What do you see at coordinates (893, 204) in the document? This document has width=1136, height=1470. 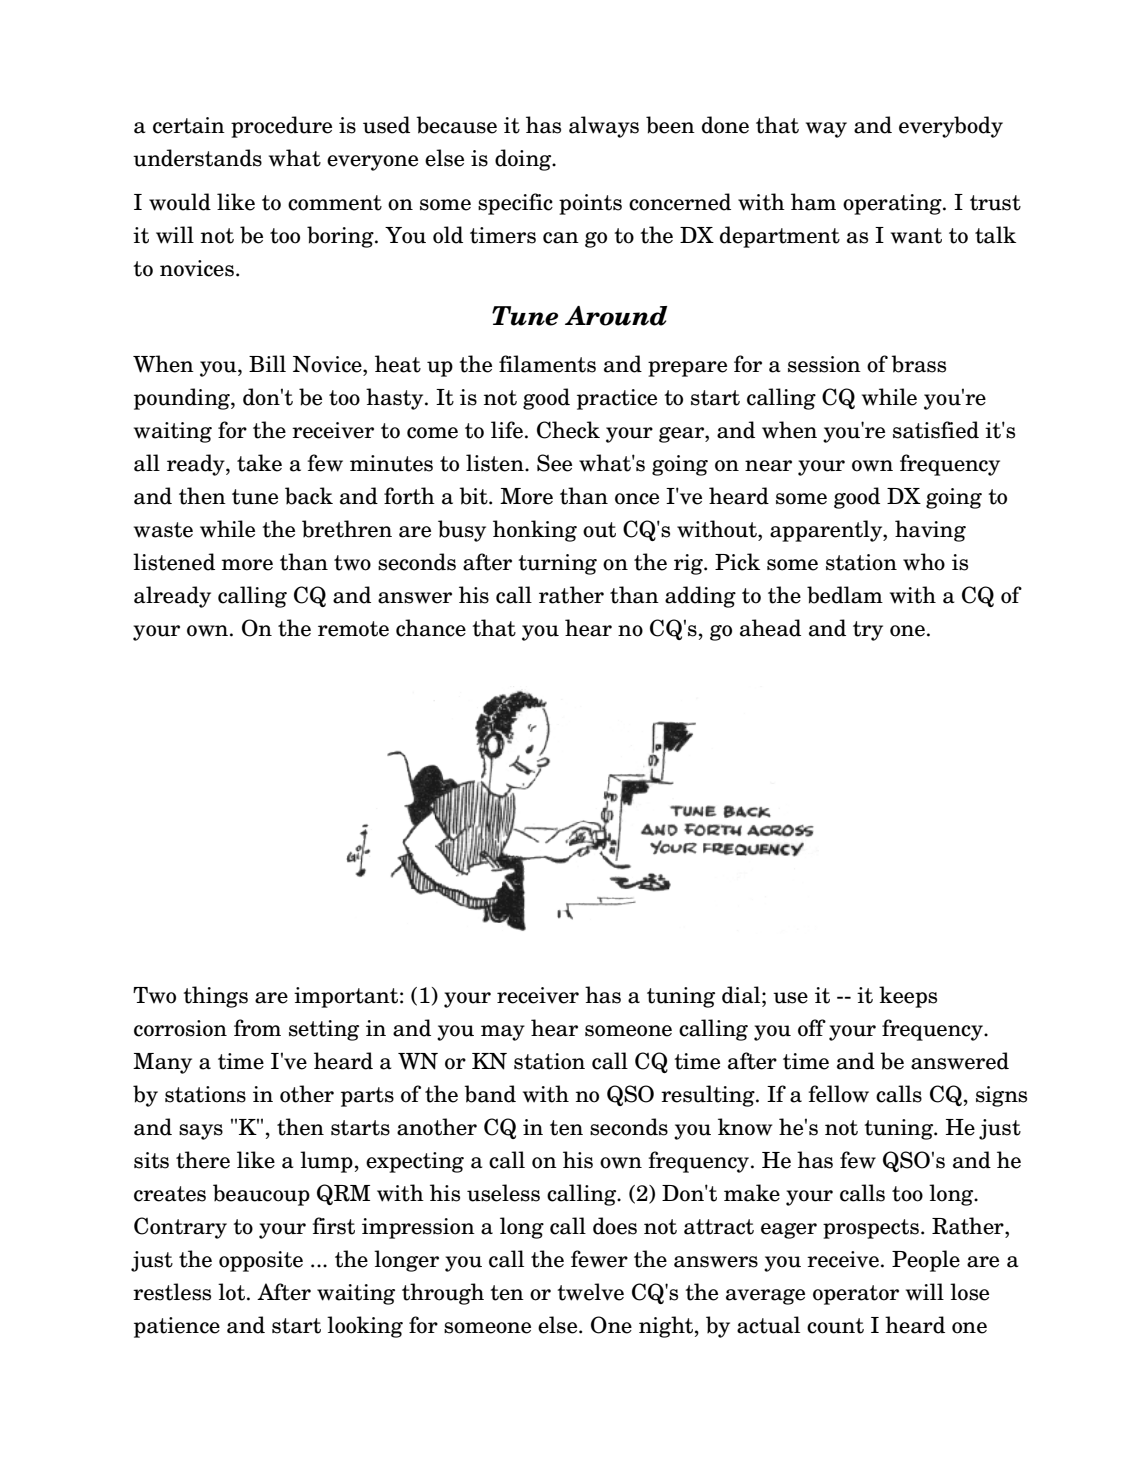 I see `operating` at bounding box center [893, 204].
